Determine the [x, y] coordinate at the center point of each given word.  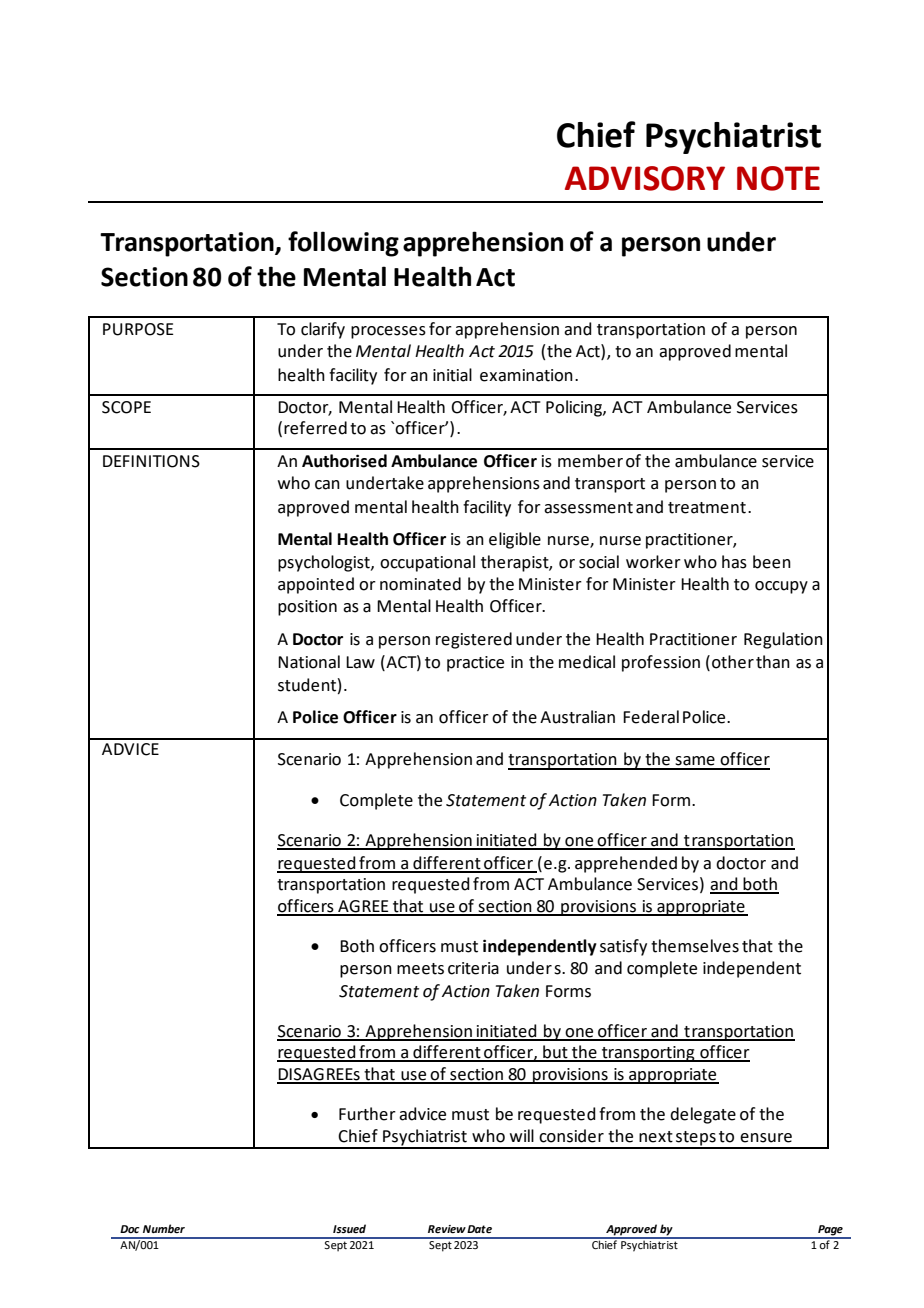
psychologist [325, 563]
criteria [473, 968]
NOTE [778, 178]
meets [420, 969]
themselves [695, 946]
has [734, 562]
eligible [515, 540]
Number [164, 1228]
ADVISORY [645, 178]
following [343, 244]
